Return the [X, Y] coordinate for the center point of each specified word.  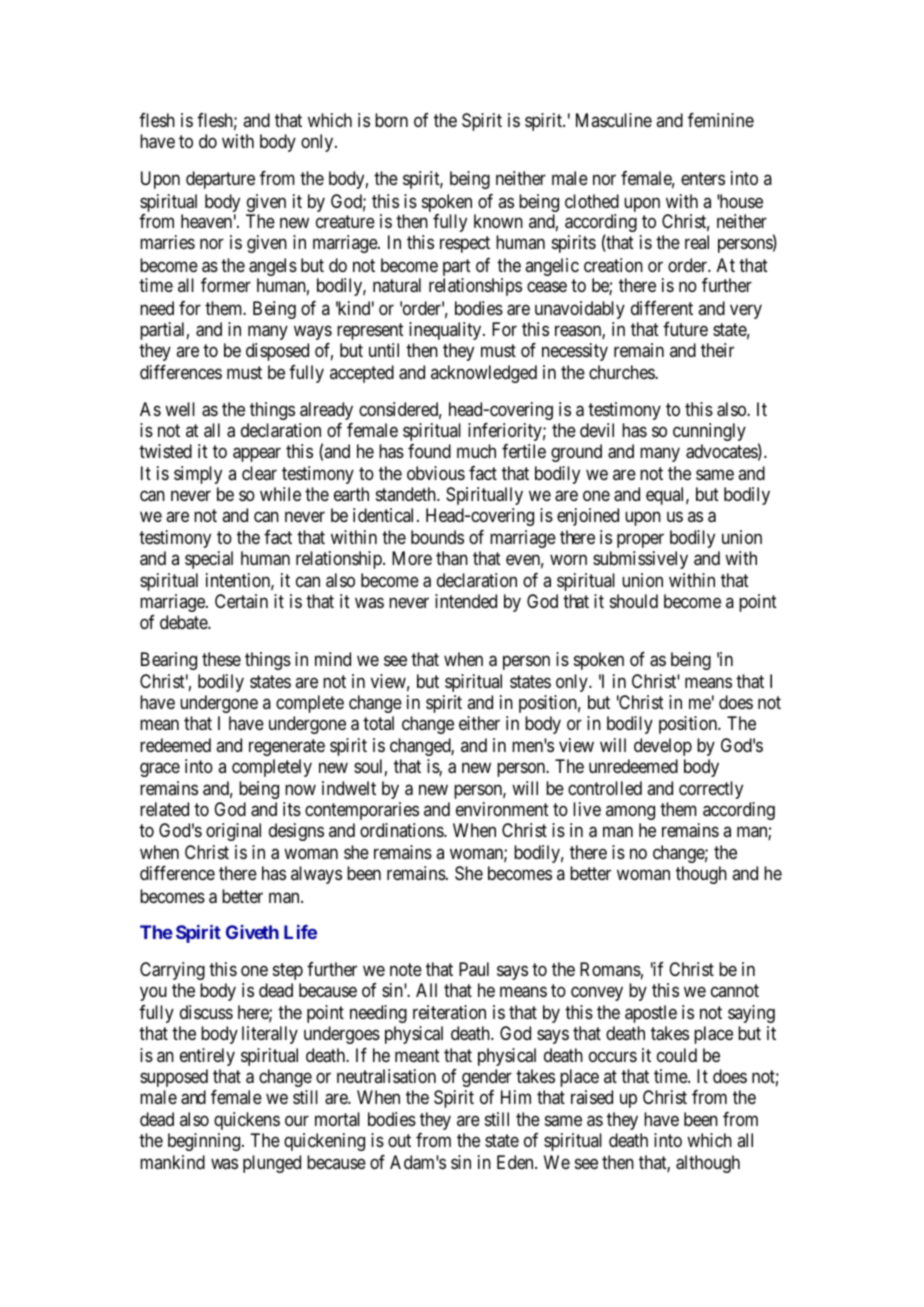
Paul [474, 969]
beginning [205, 1142]
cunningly [709, 432]
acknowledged [484, 374]
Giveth [252, 932]
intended [466, 601]
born [391, 120]
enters [703, 179]
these [221, 659]
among [630, 813]
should [634, 601]
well [180, 409]
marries [167, 242]
